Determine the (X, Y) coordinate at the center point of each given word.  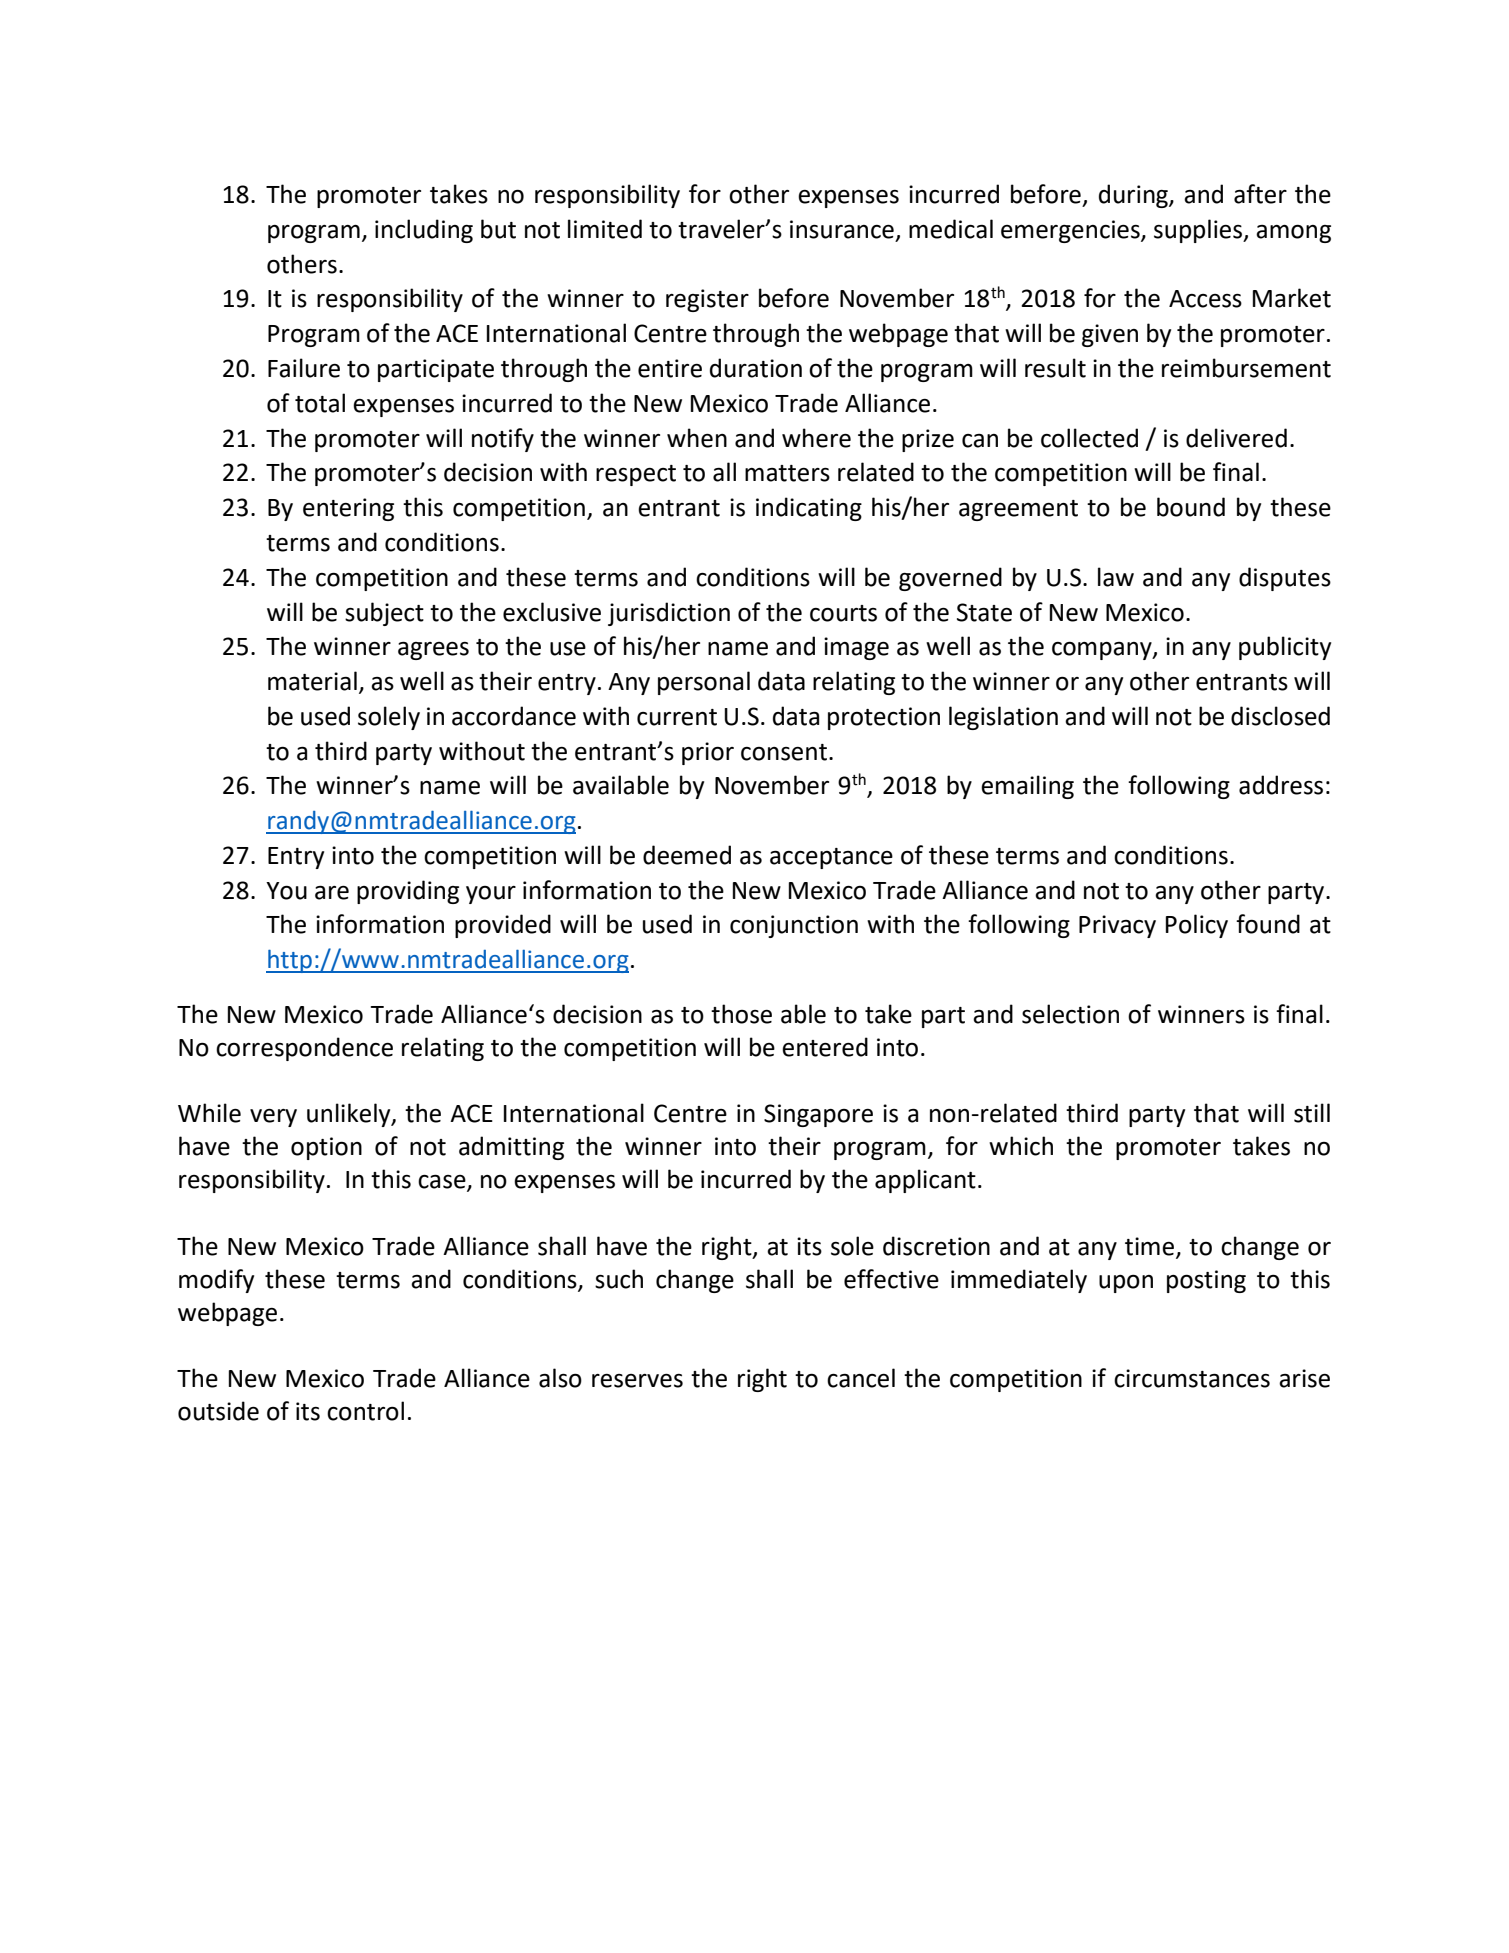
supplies (1199, 231)
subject (384, 614)
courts (843, 613)
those (741, 1014)
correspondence (304, 1049)
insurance (842, 229)
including (424, 231)
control (365, 1411)
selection (1070, 1014)
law (1116, 577)
